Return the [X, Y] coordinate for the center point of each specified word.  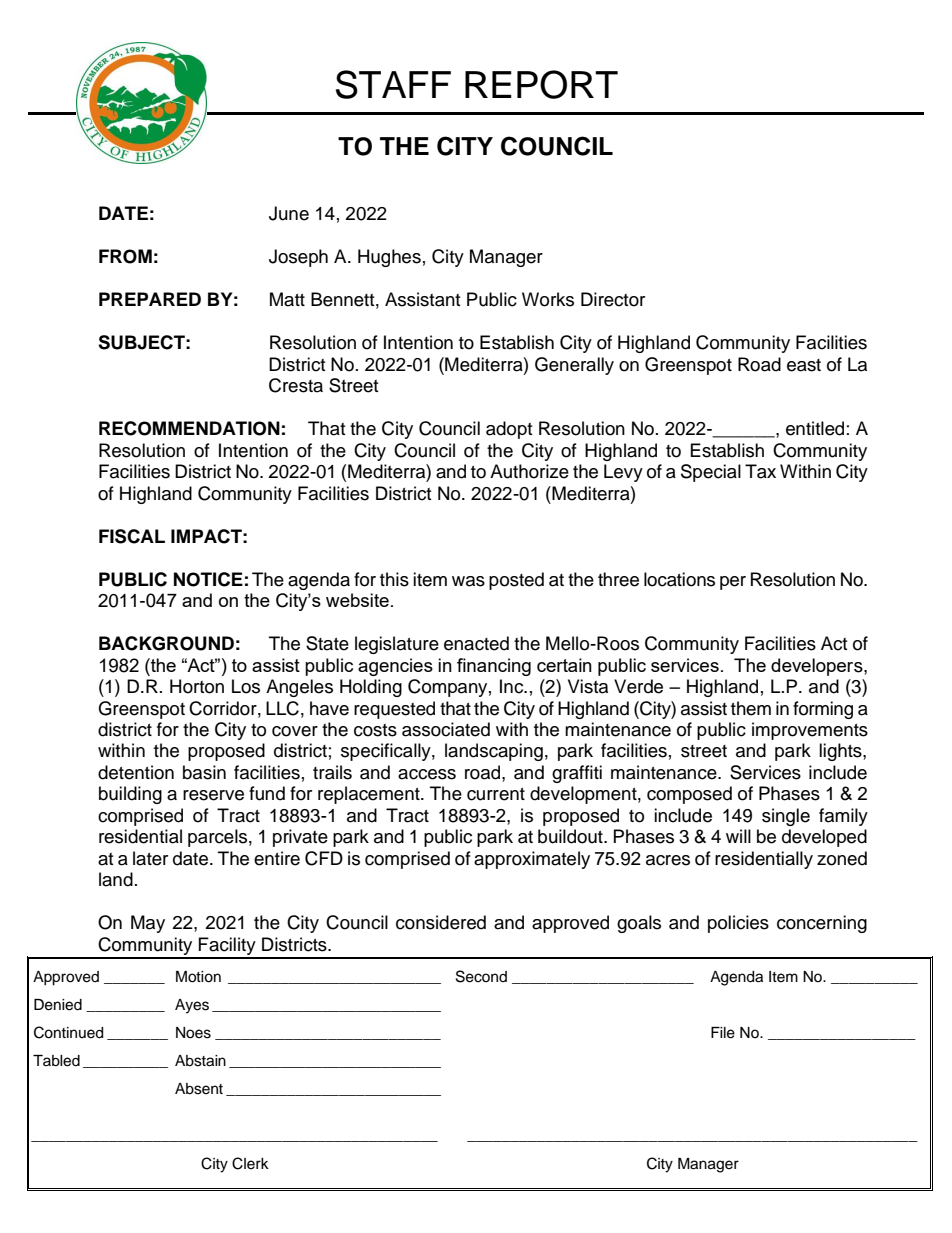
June [289, 213]
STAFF [393, 84]
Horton [197, 686]
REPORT [541, 84]
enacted [476, 643]
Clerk [250, 1163]
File [723, 1033]
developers [818, 667]
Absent [199, 1089]
